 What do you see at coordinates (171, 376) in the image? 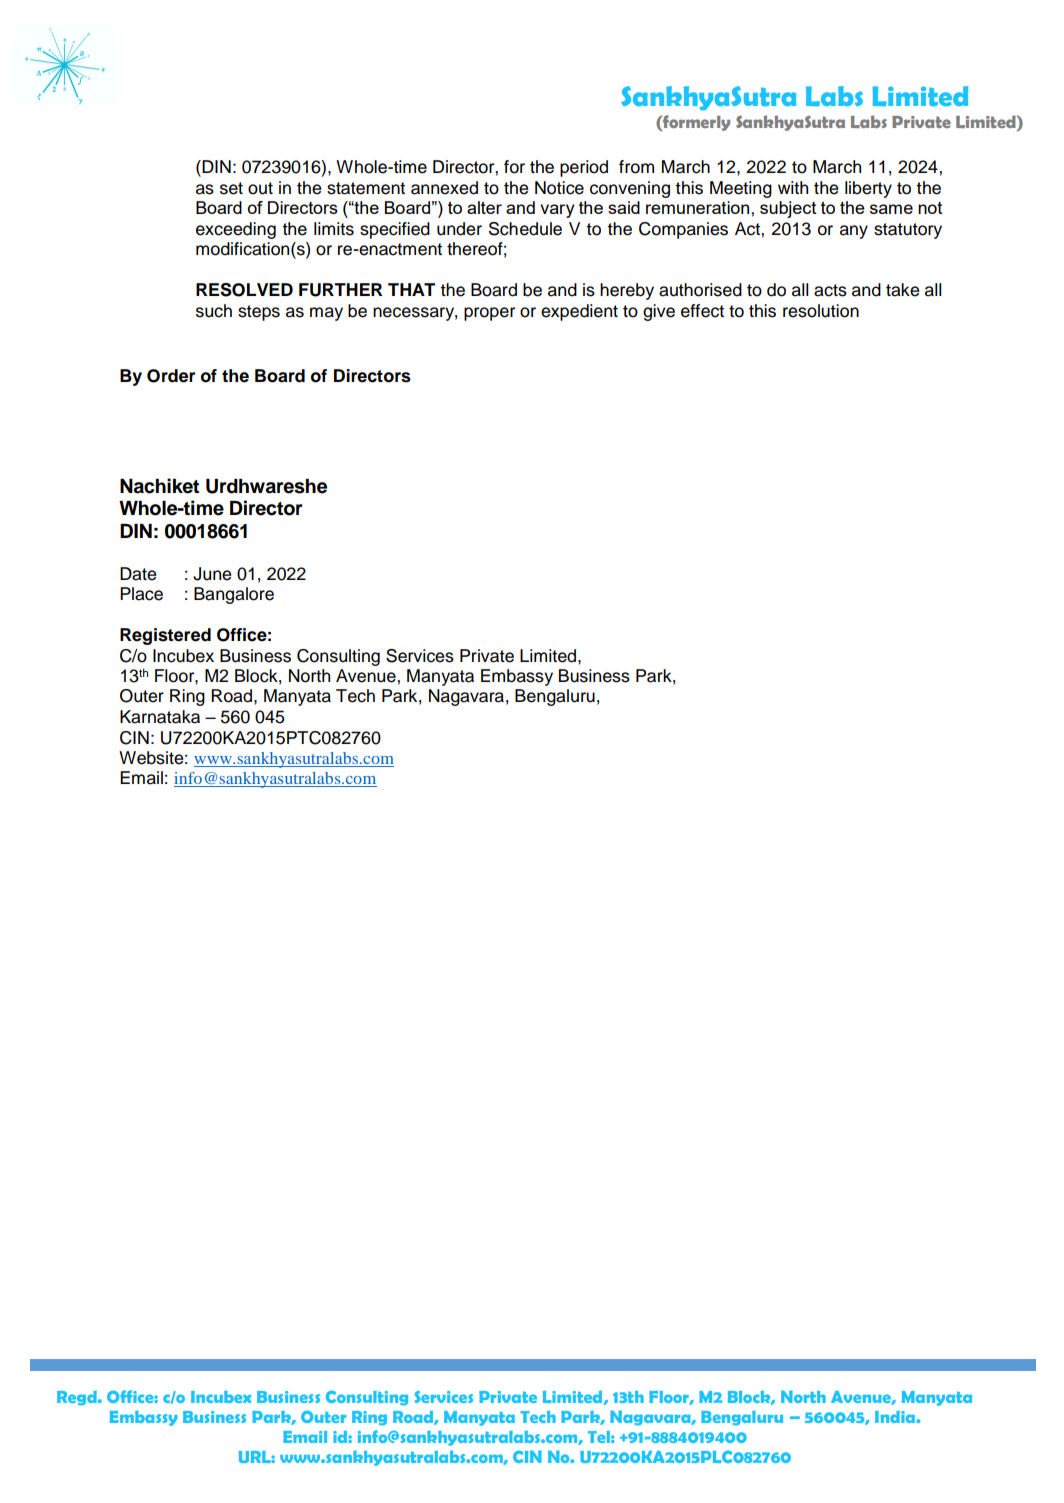
I see `Order` at bounding box center [171, 376].
